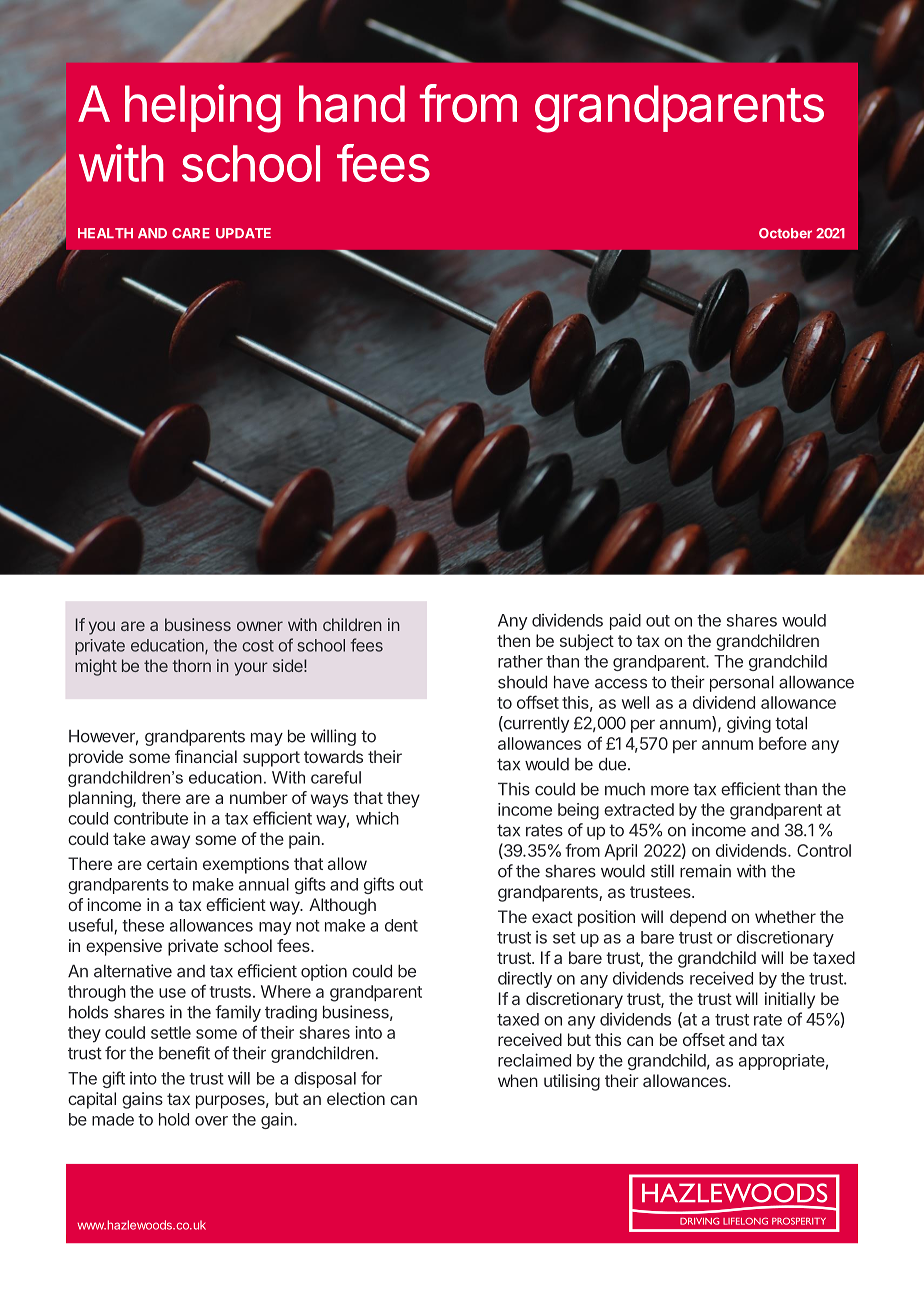  I want to click on depend, so click(698, 918).
